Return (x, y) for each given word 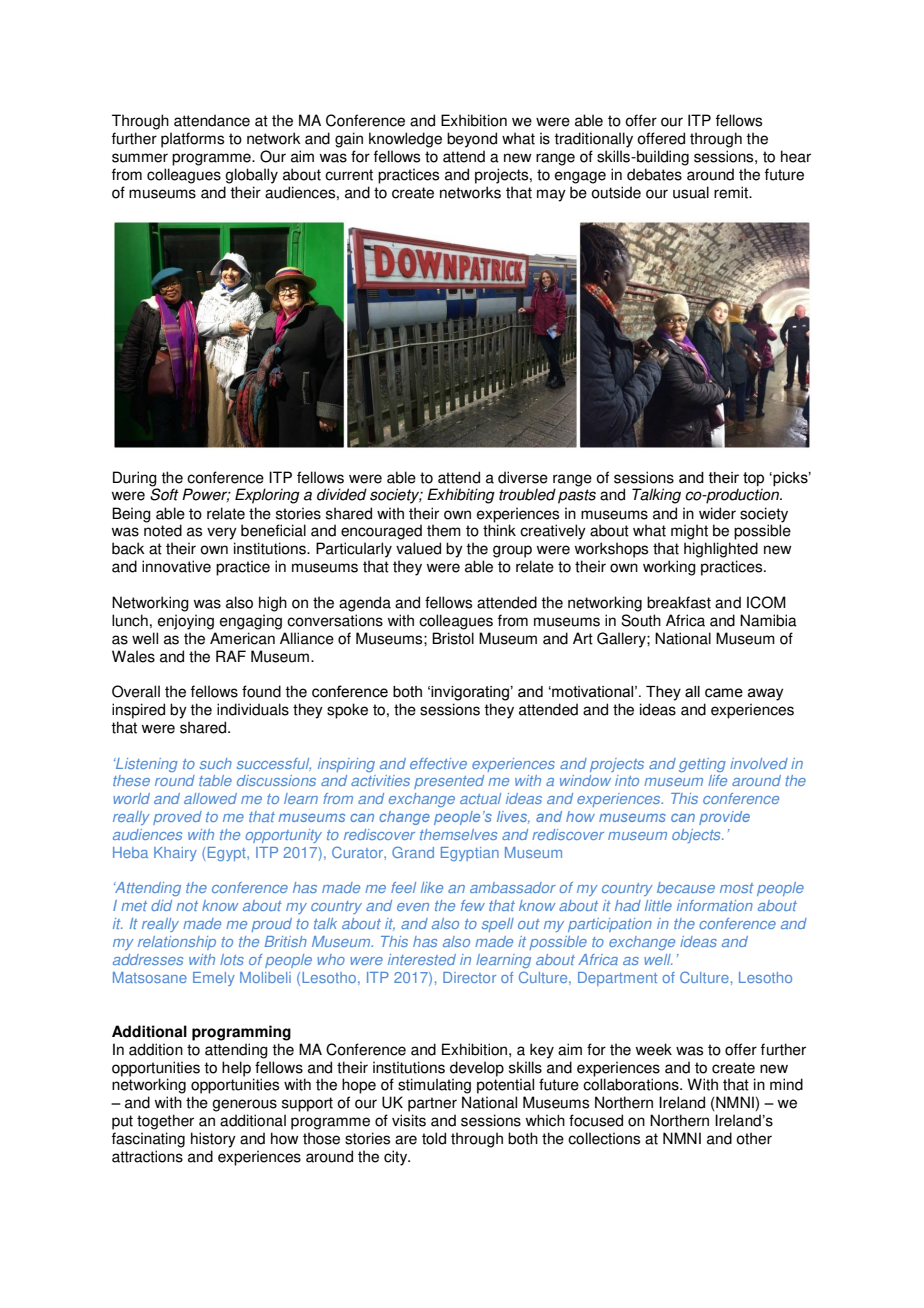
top (753, 479)
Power (206, 495)
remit (732, 192)
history (213, 1140)
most (737, 888)
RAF (231, 656)
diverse (523, 477)
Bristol (453, 638)
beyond (472, 140)
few (473, 905)
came (724, 693)
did (161, 905)
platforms (192, 140)
